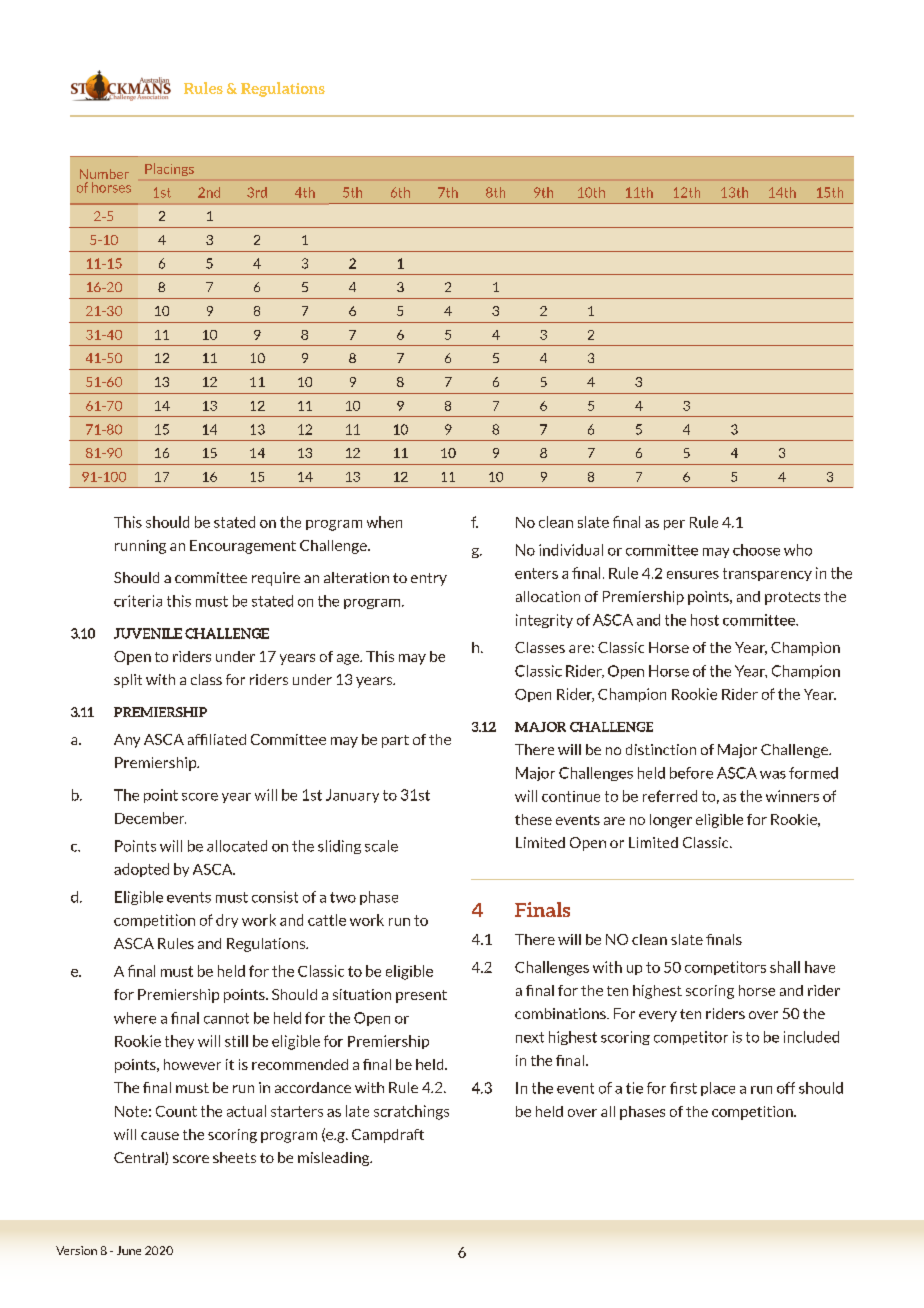 The width and height of the screenshot is (924, 1308). I want to click on Any, so click(127, 741).
